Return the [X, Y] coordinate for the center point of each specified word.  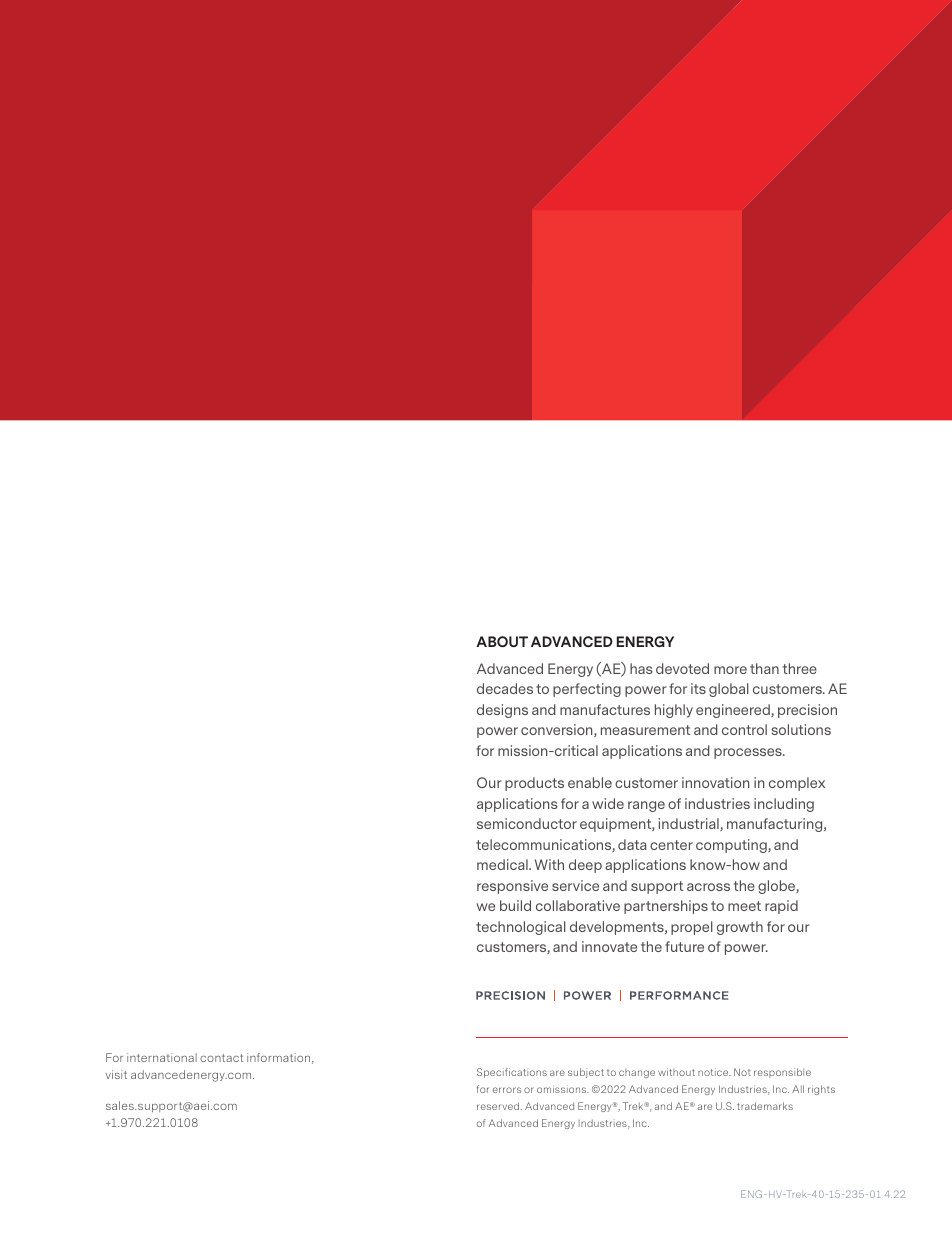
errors [507, 1090]
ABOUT [502, 641]
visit [116, 1074]
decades [505, 688]
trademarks [765, 1106]
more [730, 670]
